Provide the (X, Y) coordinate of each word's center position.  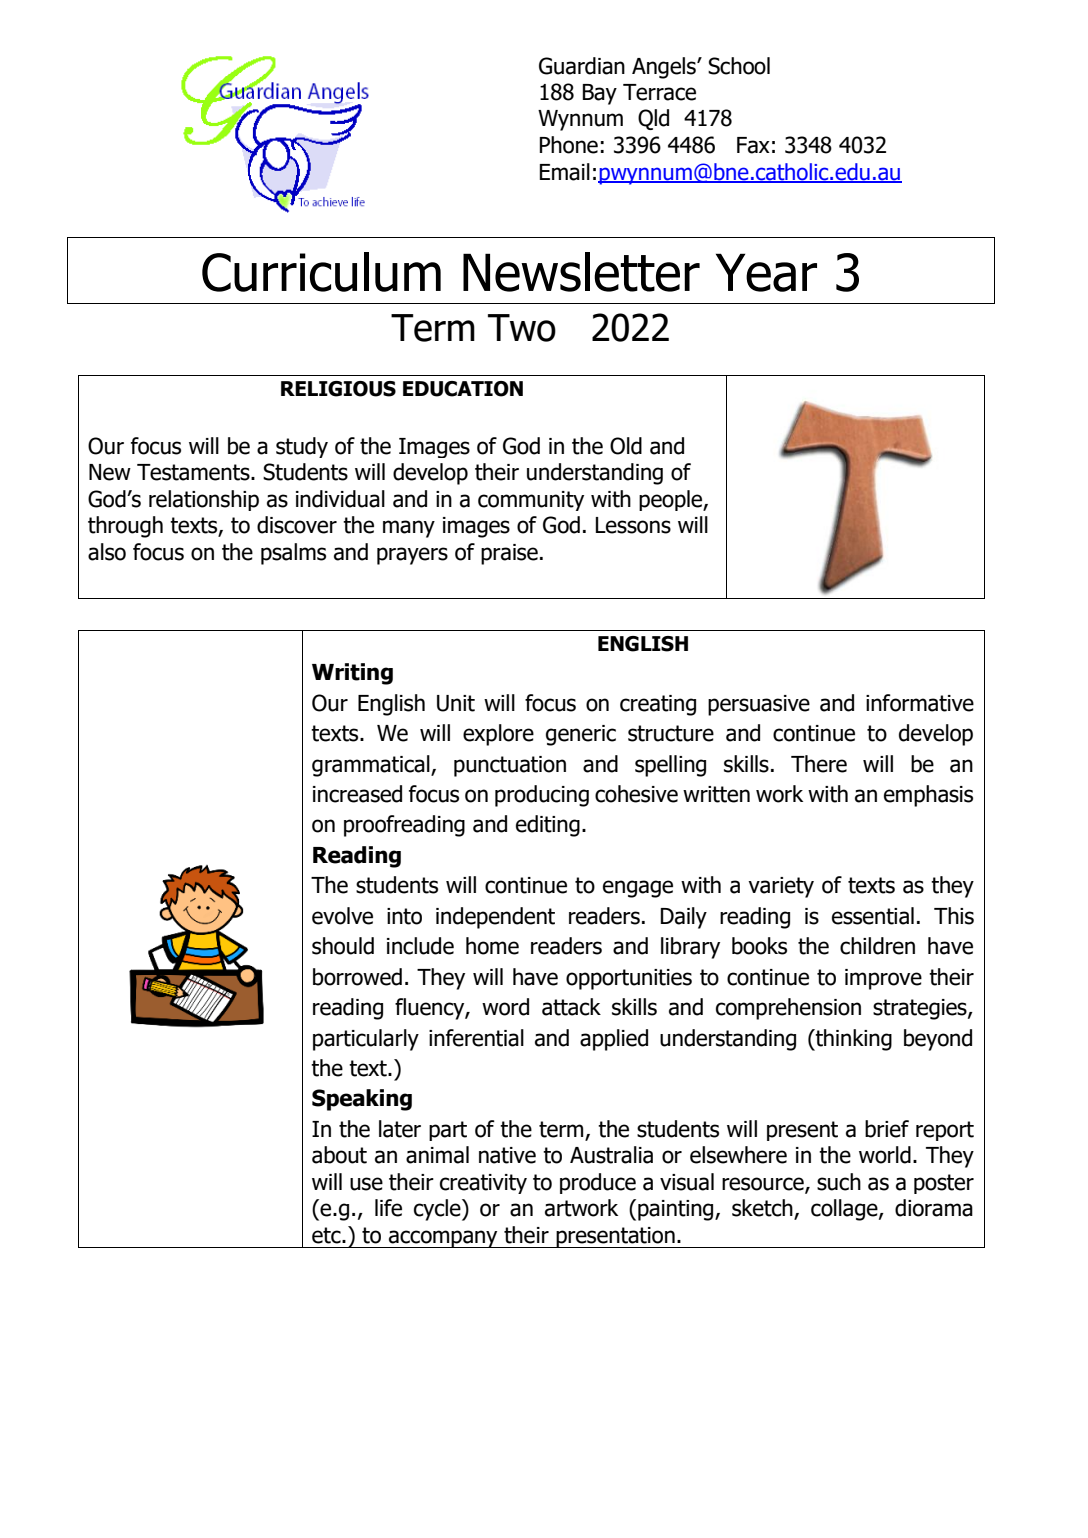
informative (920, 703)
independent (495, 918)
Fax (753, 145)
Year (766, 272)
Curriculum (321, 272)
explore (498, 735)
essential (873, 916)
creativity (483, 1184)
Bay (600, 94)
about (339, 1155)
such (839, 1182)
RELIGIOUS (338, 389)
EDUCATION (463, 389)
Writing (352, 674)
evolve (342, 916)
